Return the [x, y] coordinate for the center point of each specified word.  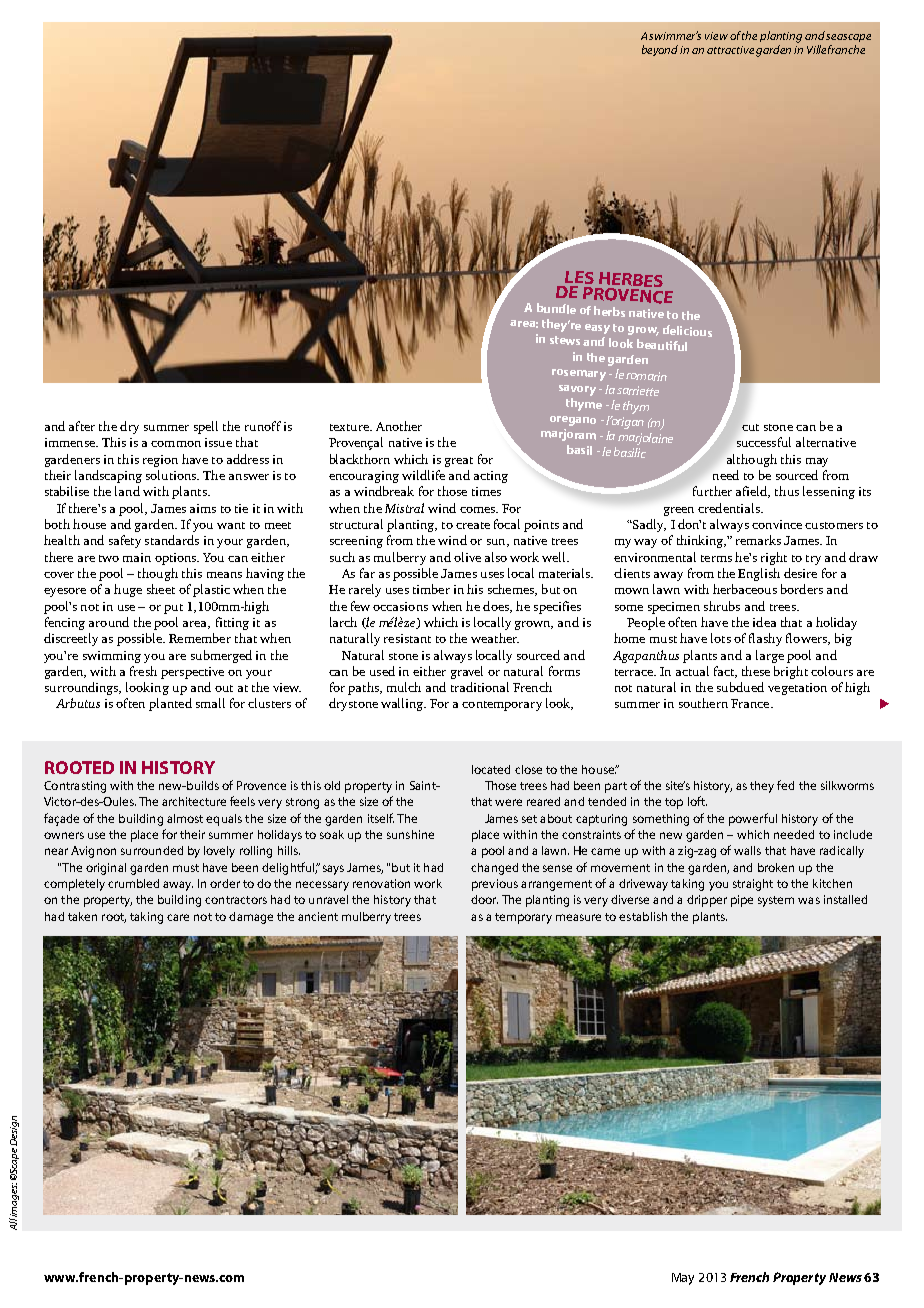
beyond [660, 50]
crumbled [133, 883]
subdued [740, 687]
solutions [172, 475]
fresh [143, 671]
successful [764, 442]
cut [750, 427]
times [486, 491]
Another [399, 426]
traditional [480, 687]
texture [350, 427]
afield [753, 492]
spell [206, 427]
